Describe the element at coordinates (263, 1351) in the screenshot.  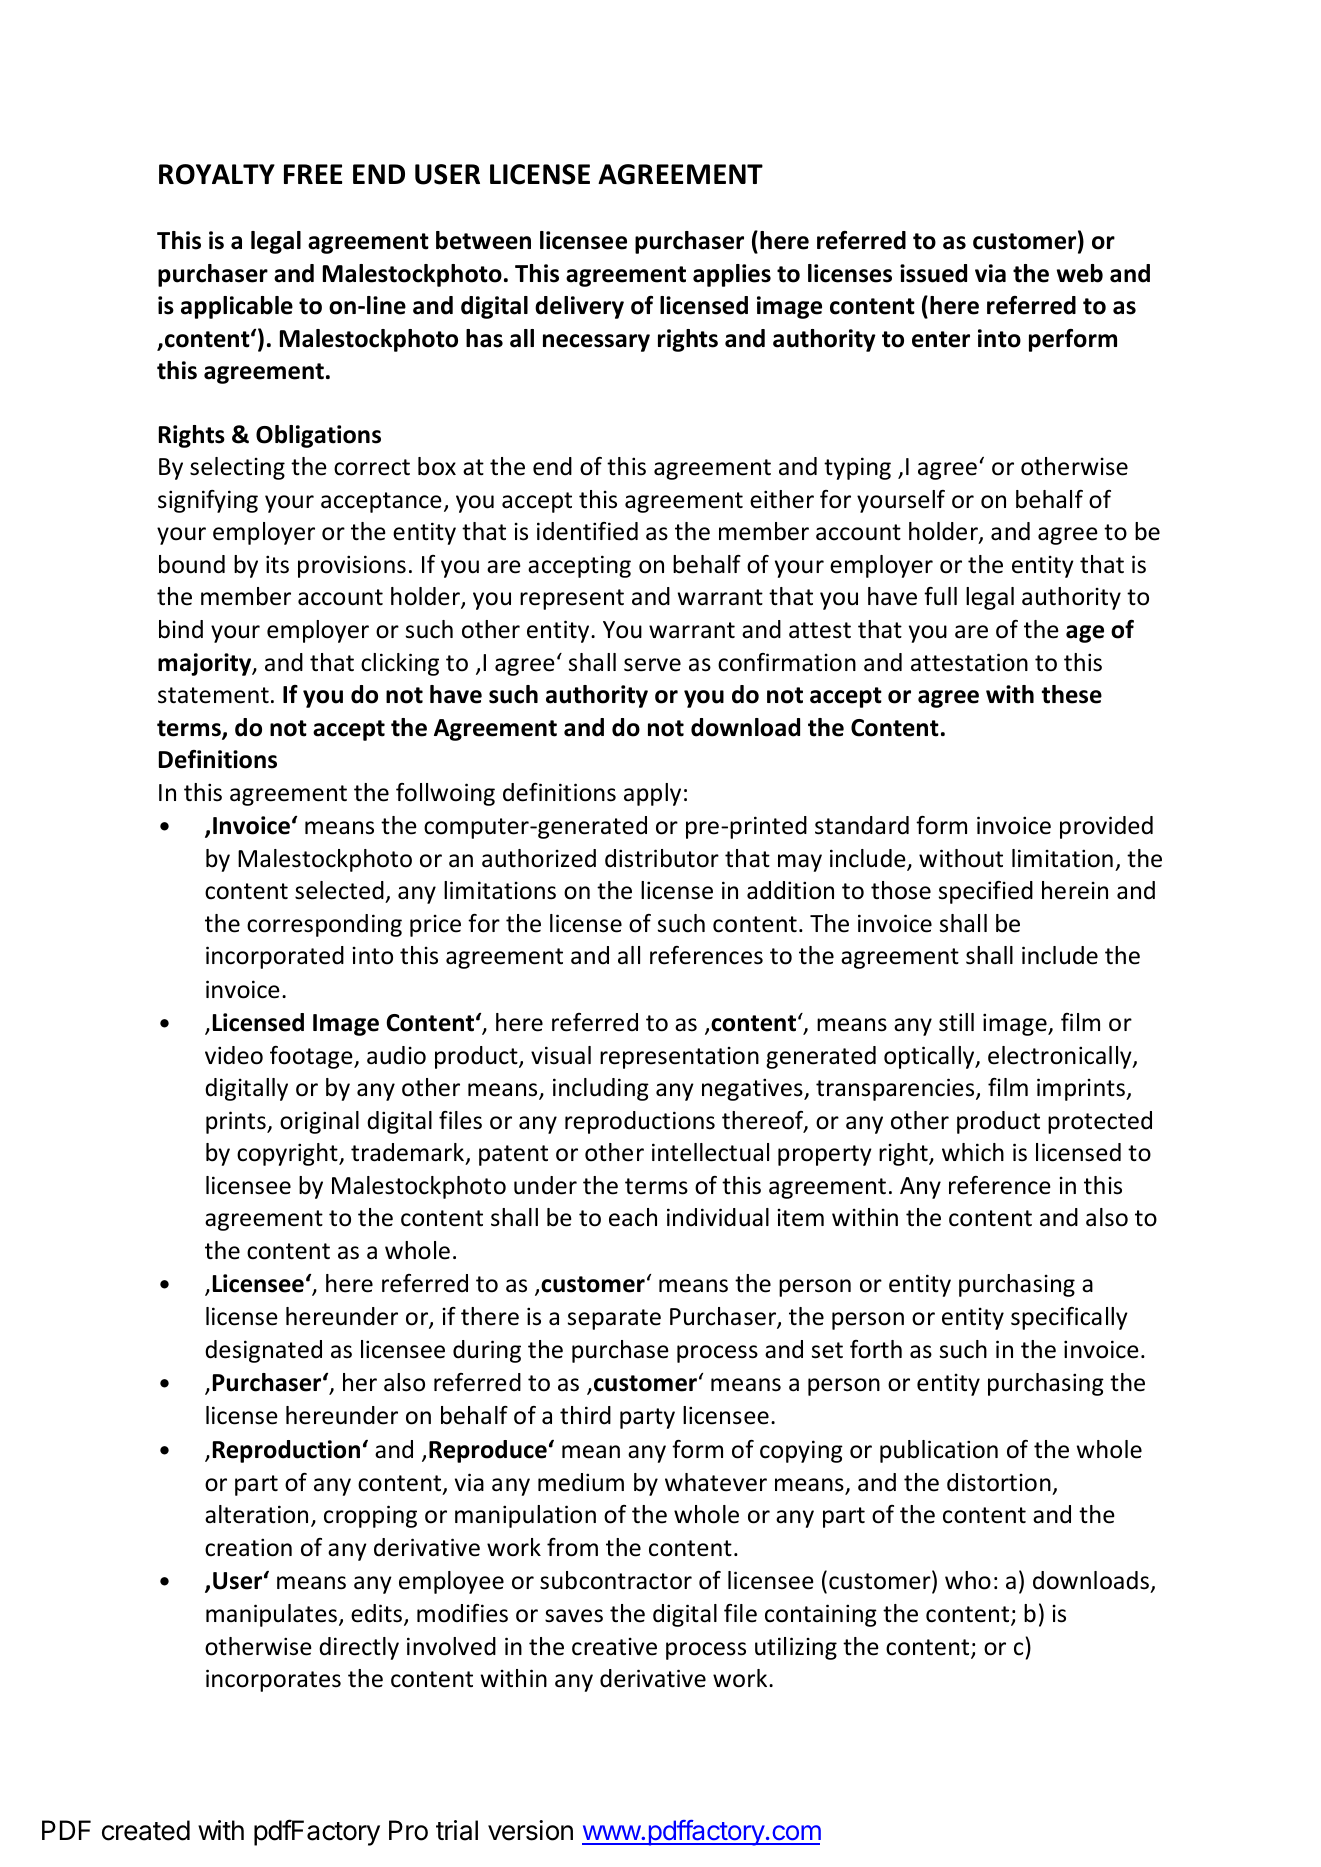
I see `designated` at that location.
